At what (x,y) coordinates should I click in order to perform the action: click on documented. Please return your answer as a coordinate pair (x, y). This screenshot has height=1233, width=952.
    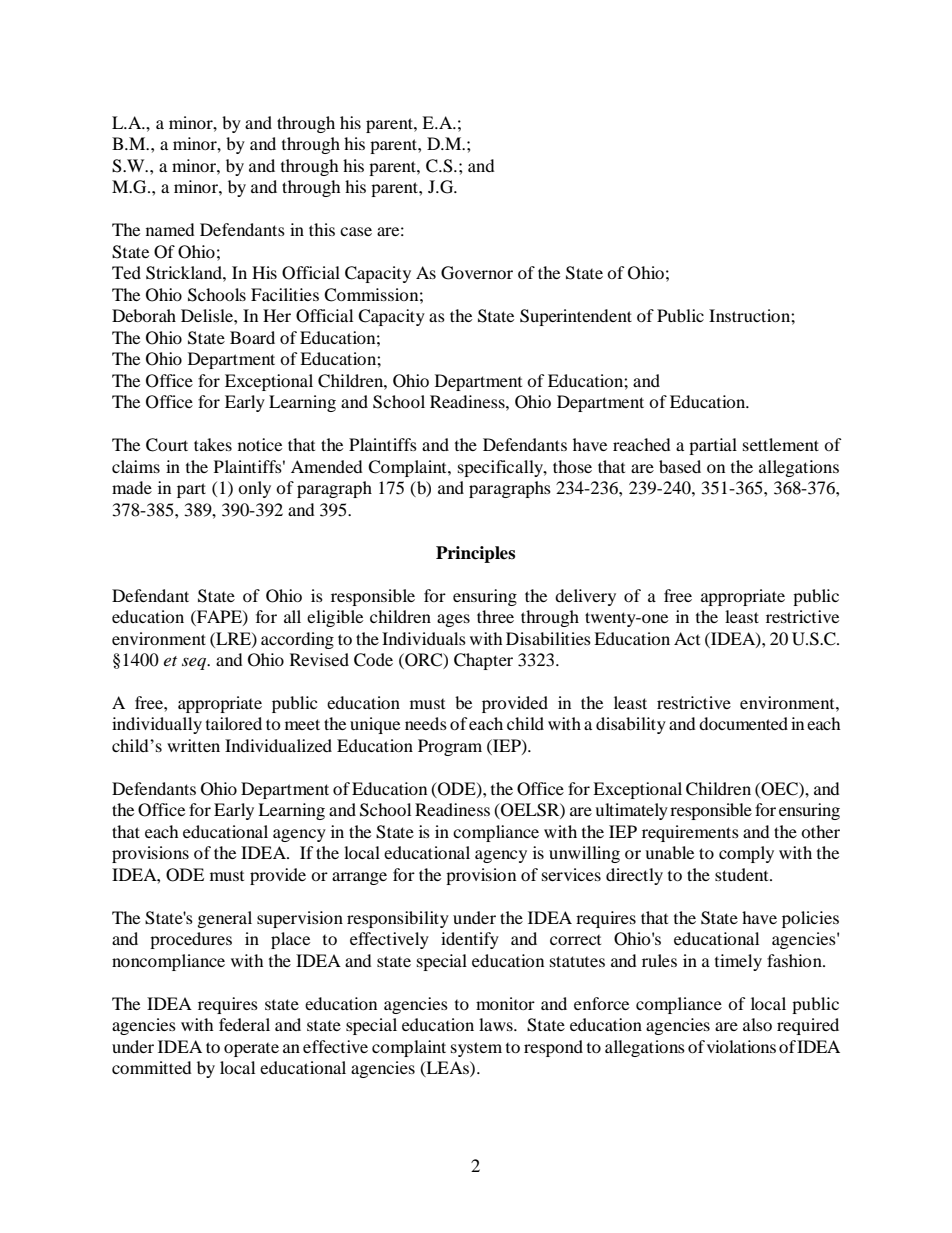
    Looking at the image, I should click on (743, 723).
